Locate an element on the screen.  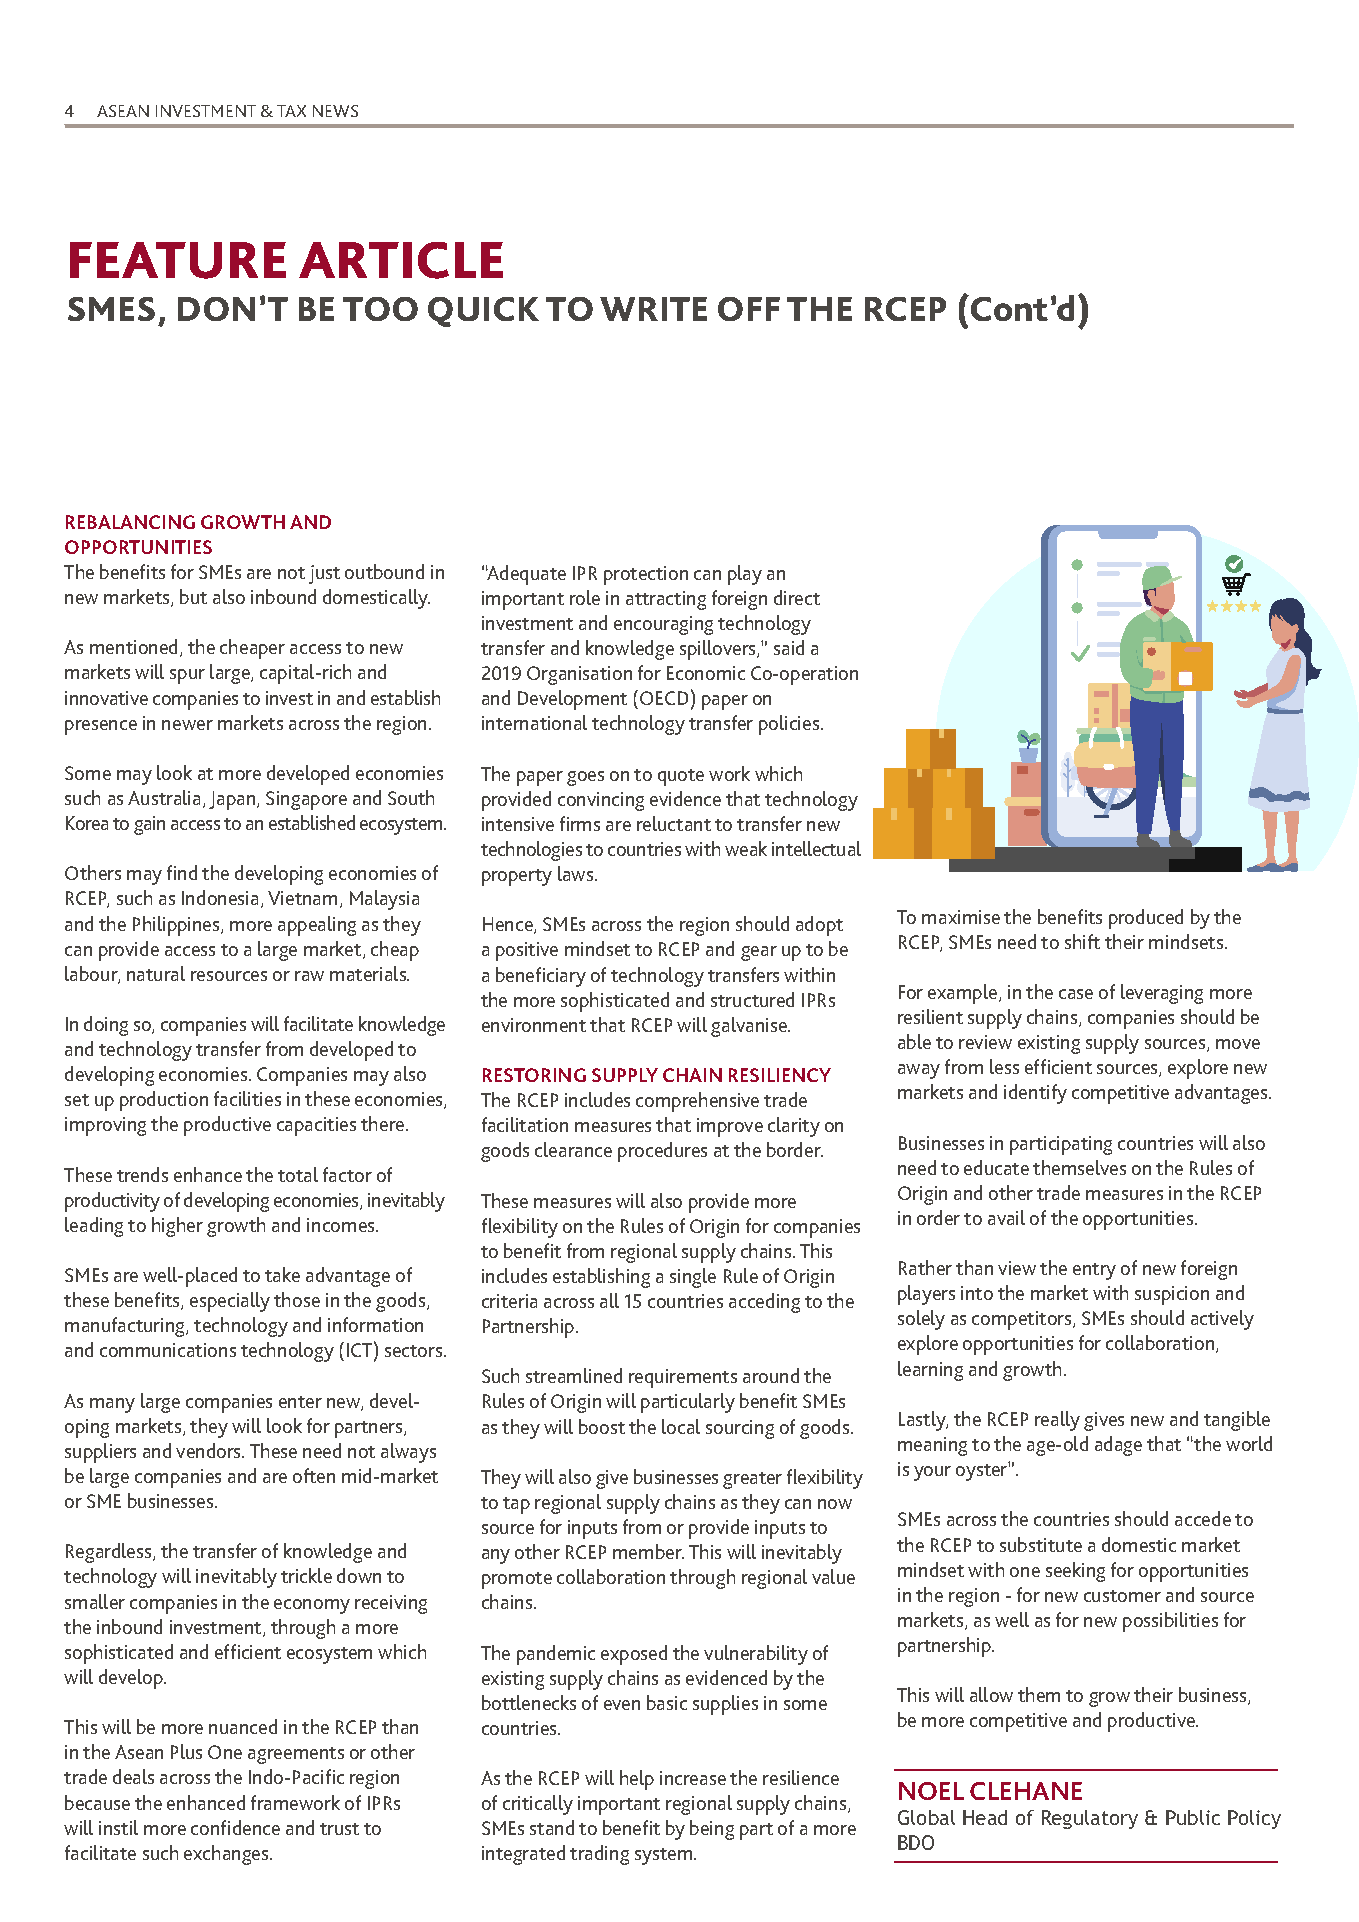
case is located at coordinates (1076, 994).
